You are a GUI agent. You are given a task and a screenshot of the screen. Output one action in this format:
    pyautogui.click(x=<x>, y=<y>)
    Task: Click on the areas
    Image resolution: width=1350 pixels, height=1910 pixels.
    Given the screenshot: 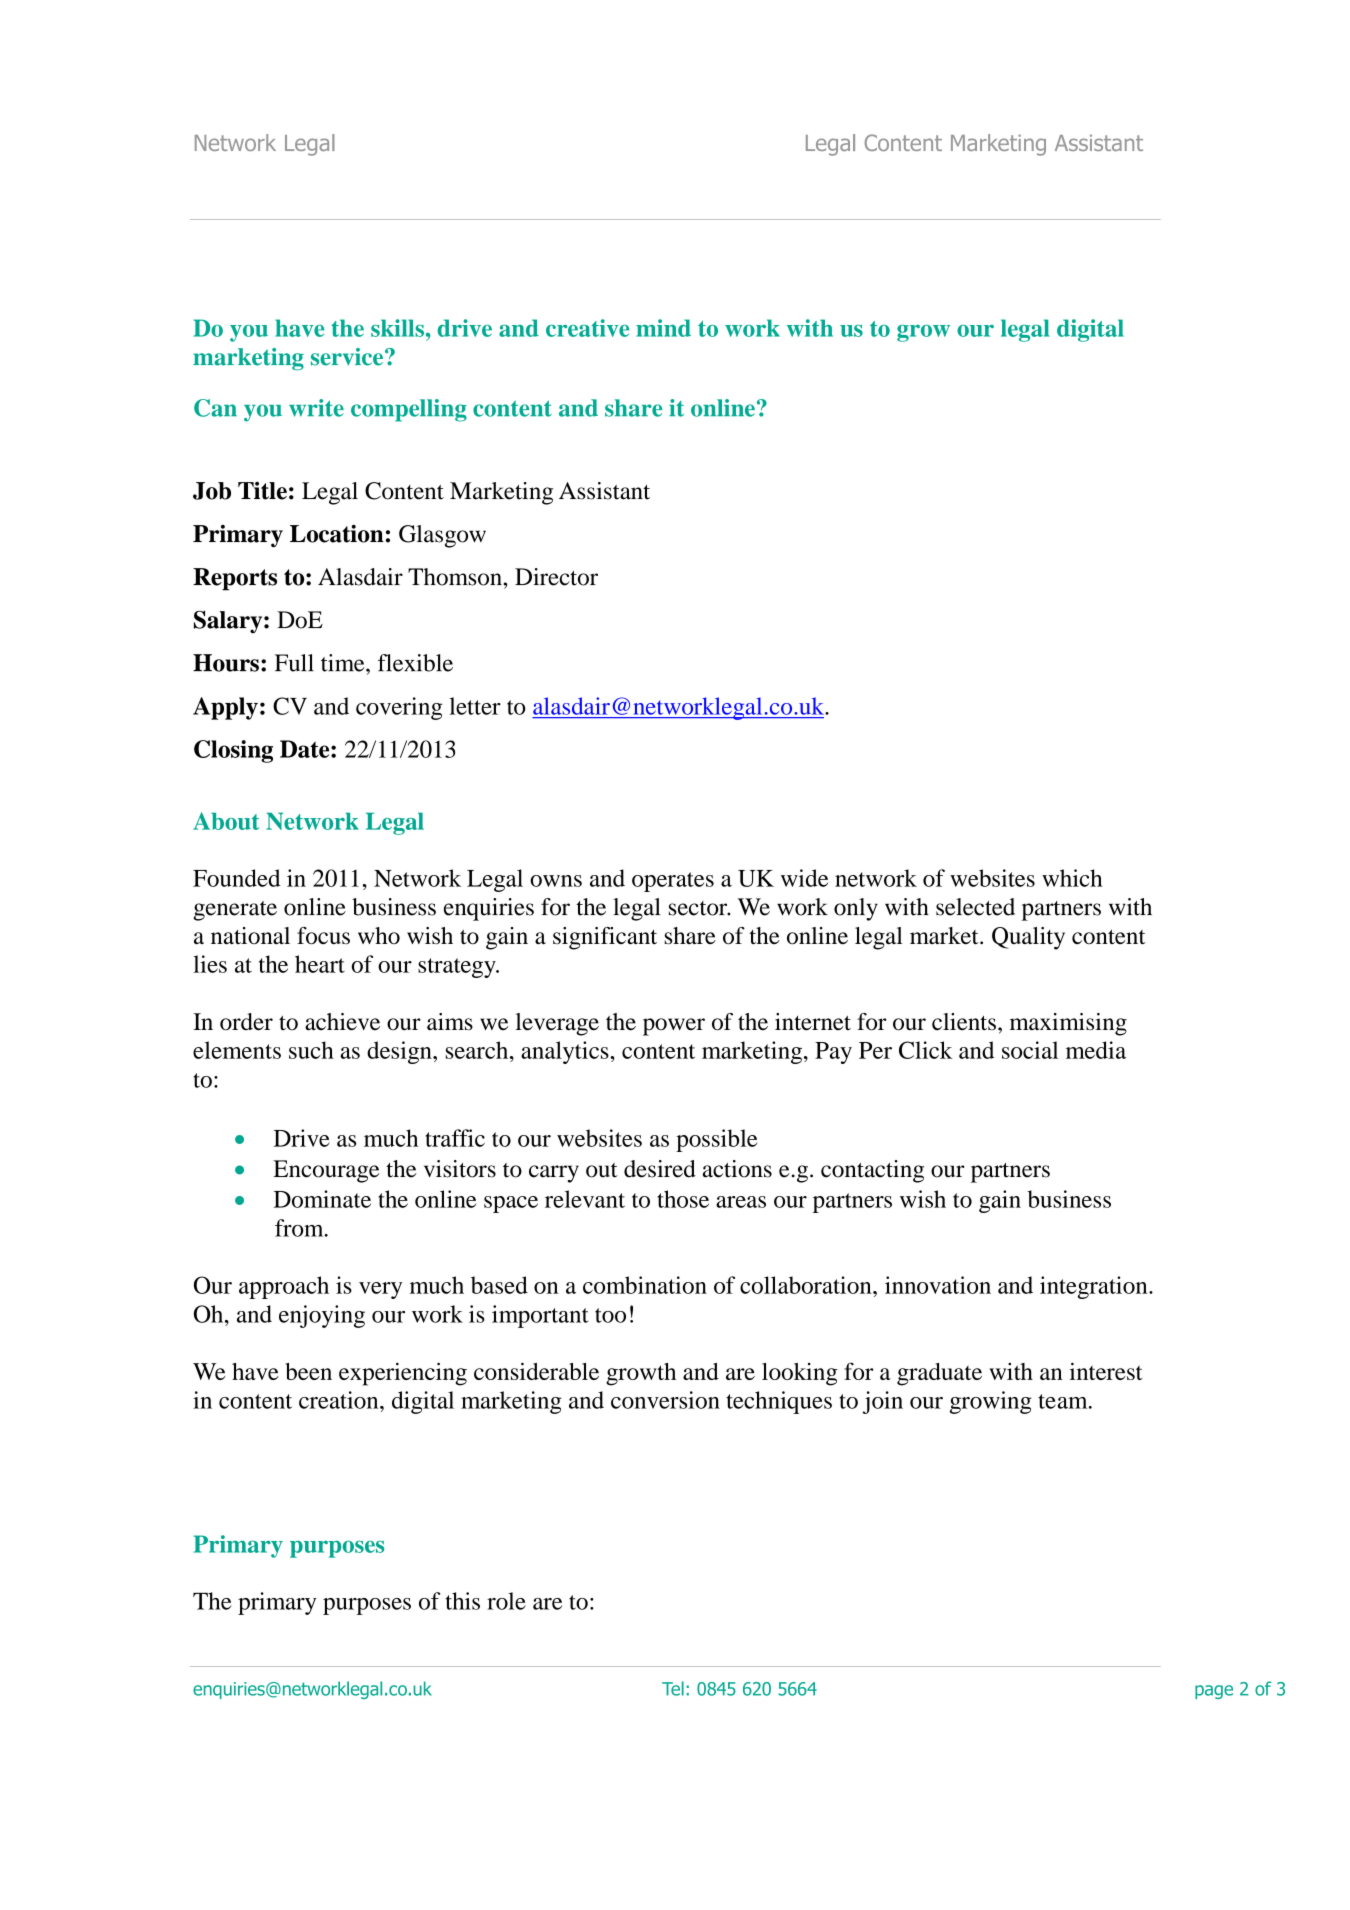 What is the action you would take?
    pyautogui.click(x=741, y=1202)
